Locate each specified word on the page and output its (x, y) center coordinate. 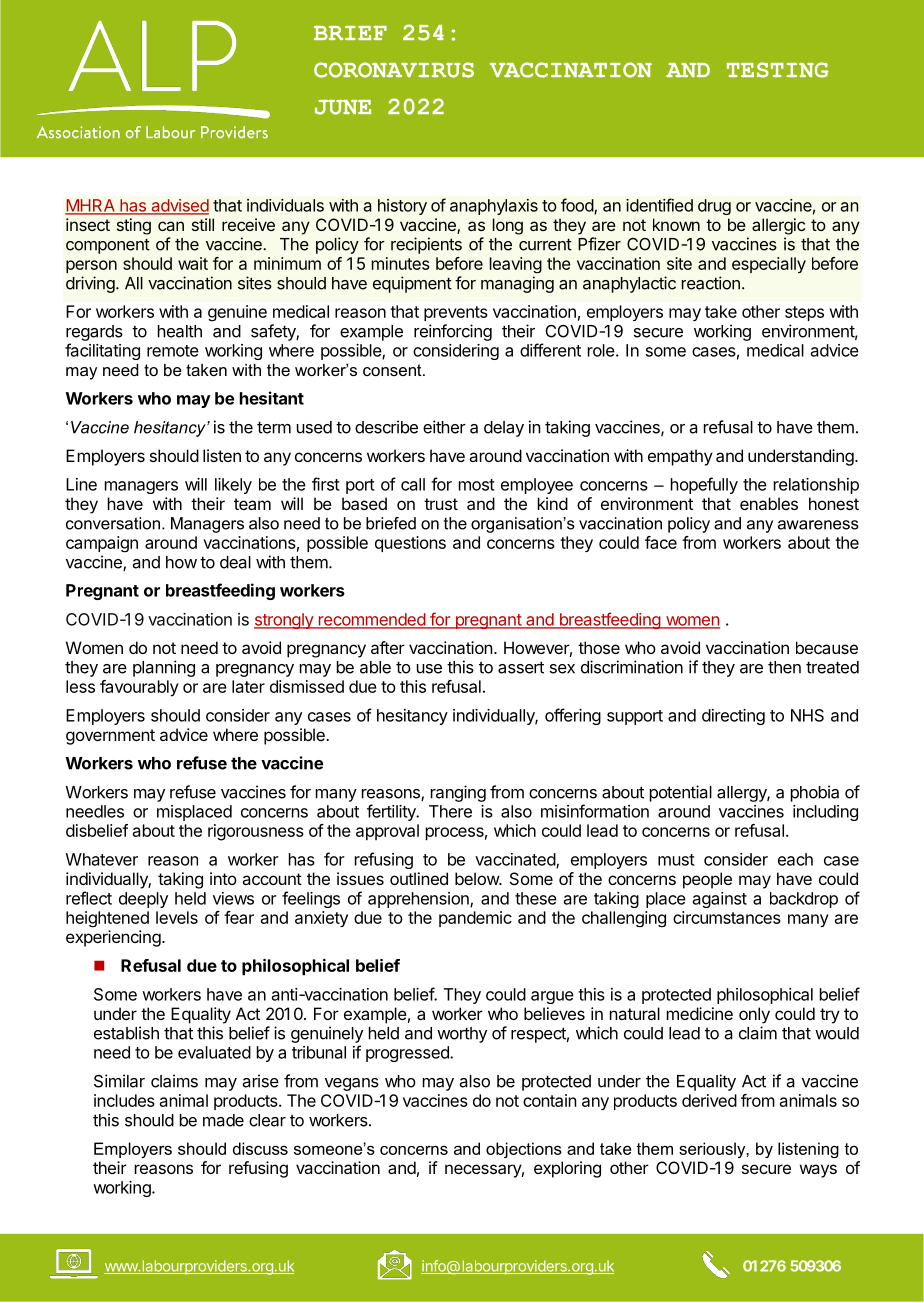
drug (714, 207)
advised (179, 206)
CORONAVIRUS (394, 70)
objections (524, 1150)
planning (164, 668)
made (223, 1120)
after (388, 647)
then (784, 667)
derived (709, 1100)
